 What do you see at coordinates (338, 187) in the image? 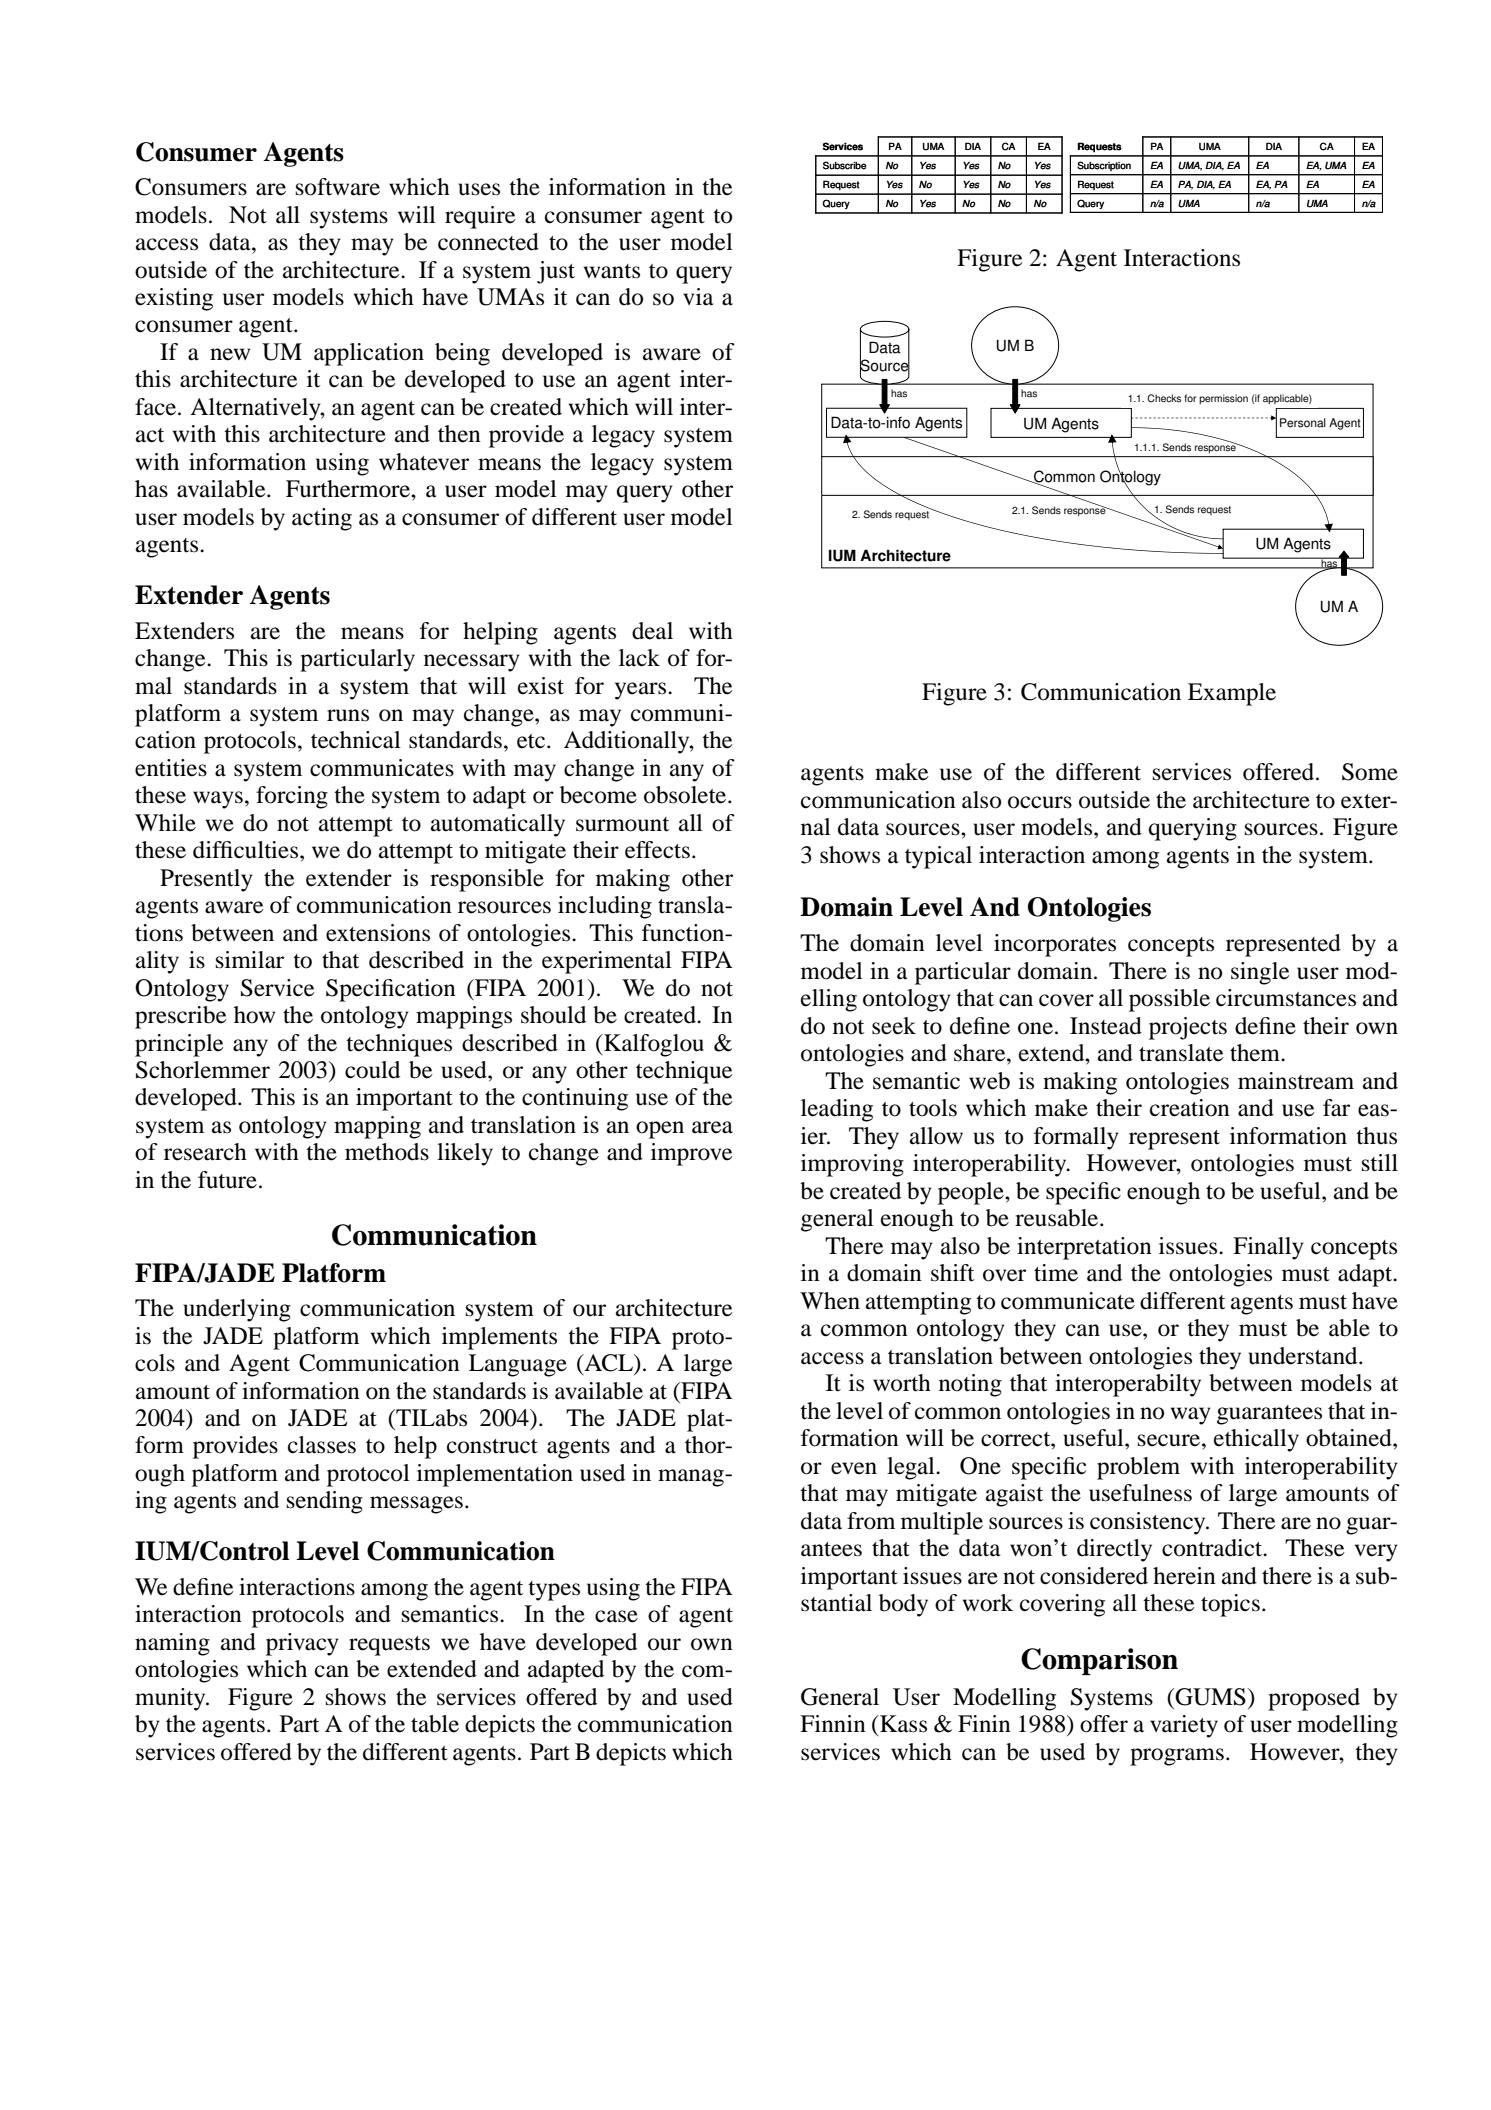
I see `software` at bounding box center [338, 187].
